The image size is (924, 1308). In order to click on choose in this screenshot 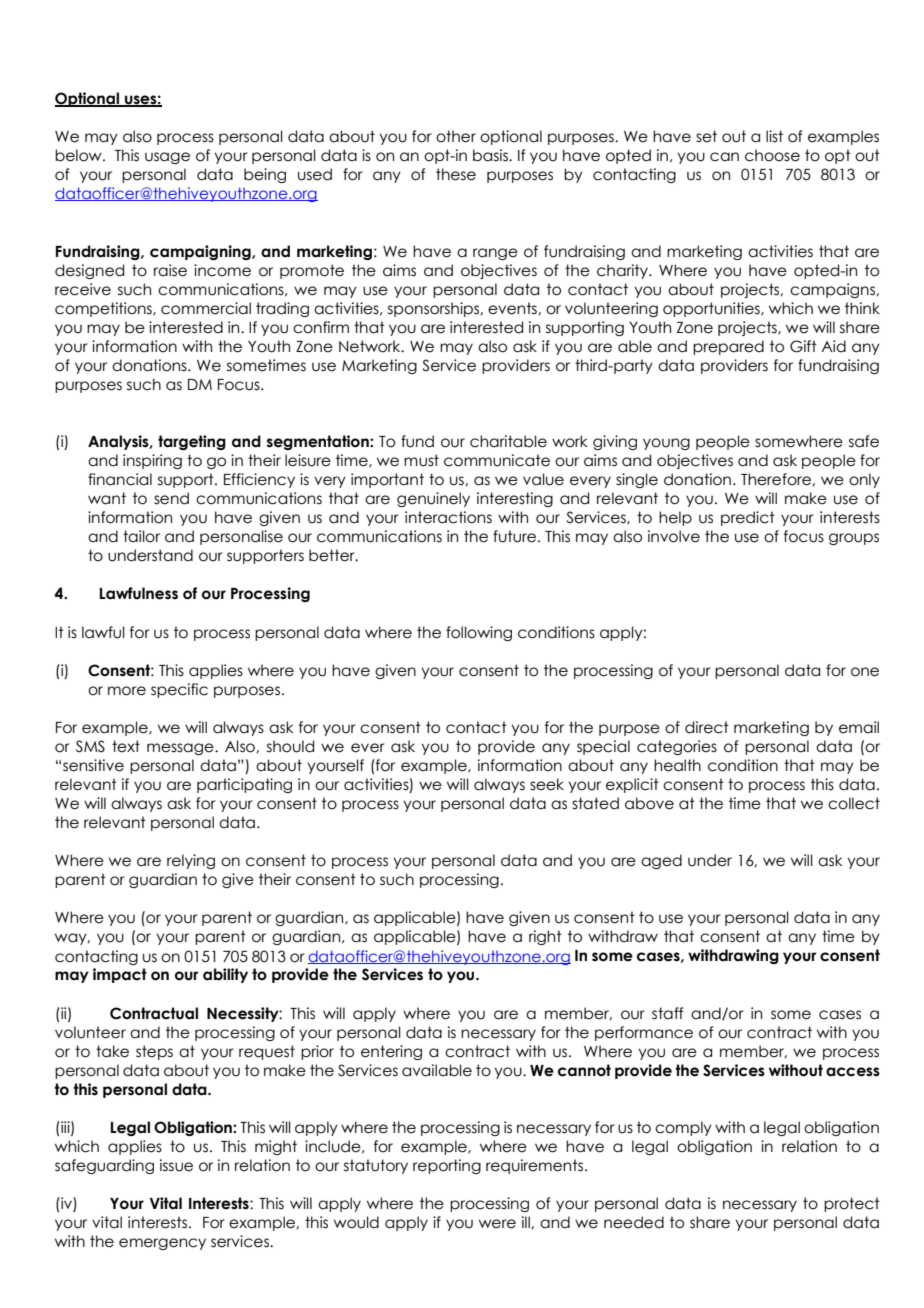, I will do `click(772, 155)`.
